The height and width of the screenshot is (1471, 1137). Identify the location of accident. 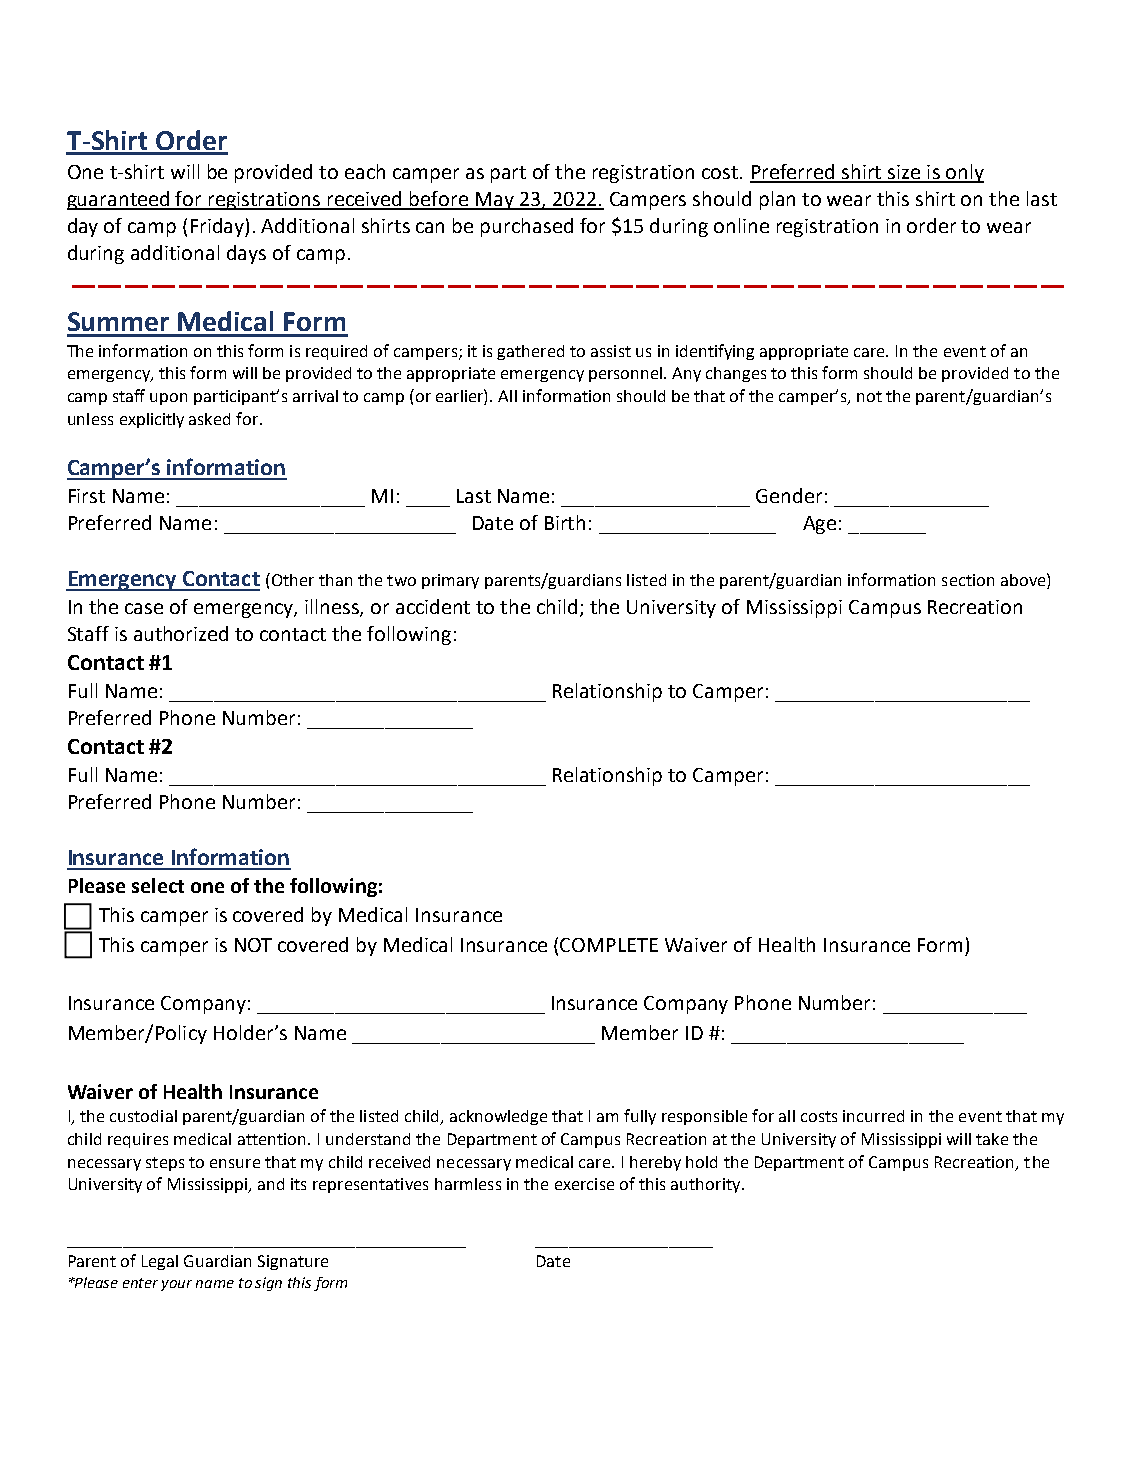
(433, 606).
